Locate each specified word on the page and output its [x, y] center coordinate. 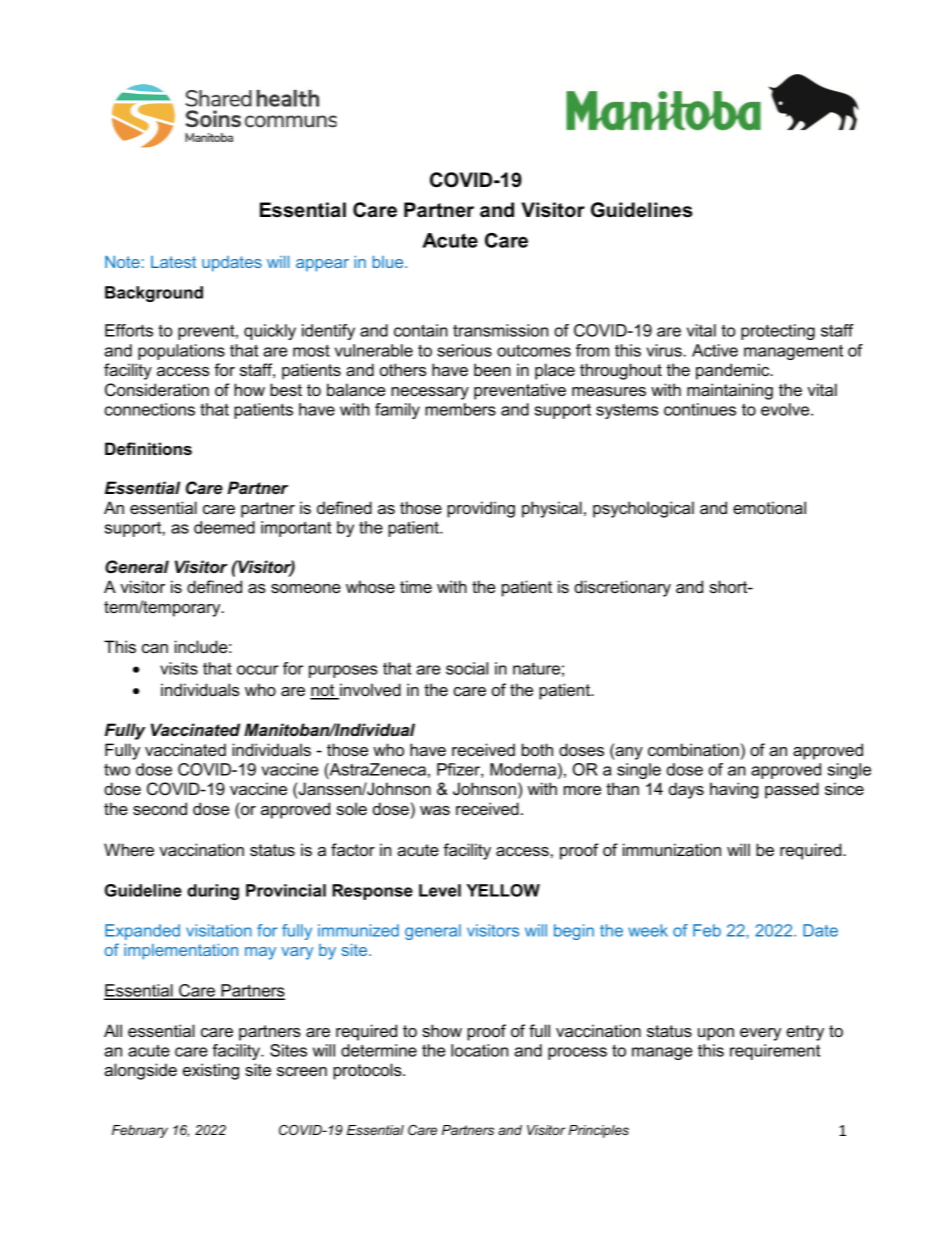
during [213, 892]
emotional [769, 507]
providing [481, 509]
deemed [224, 527]
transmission [500, 330]
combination [693, 749]
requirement [775, 1052]
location [479, 1050]
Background [154, 294]
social [467, 668]
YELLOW [503, 890]
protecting [778, 332]
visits [179, 668]
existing [211, 1071]
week [648, 930]
